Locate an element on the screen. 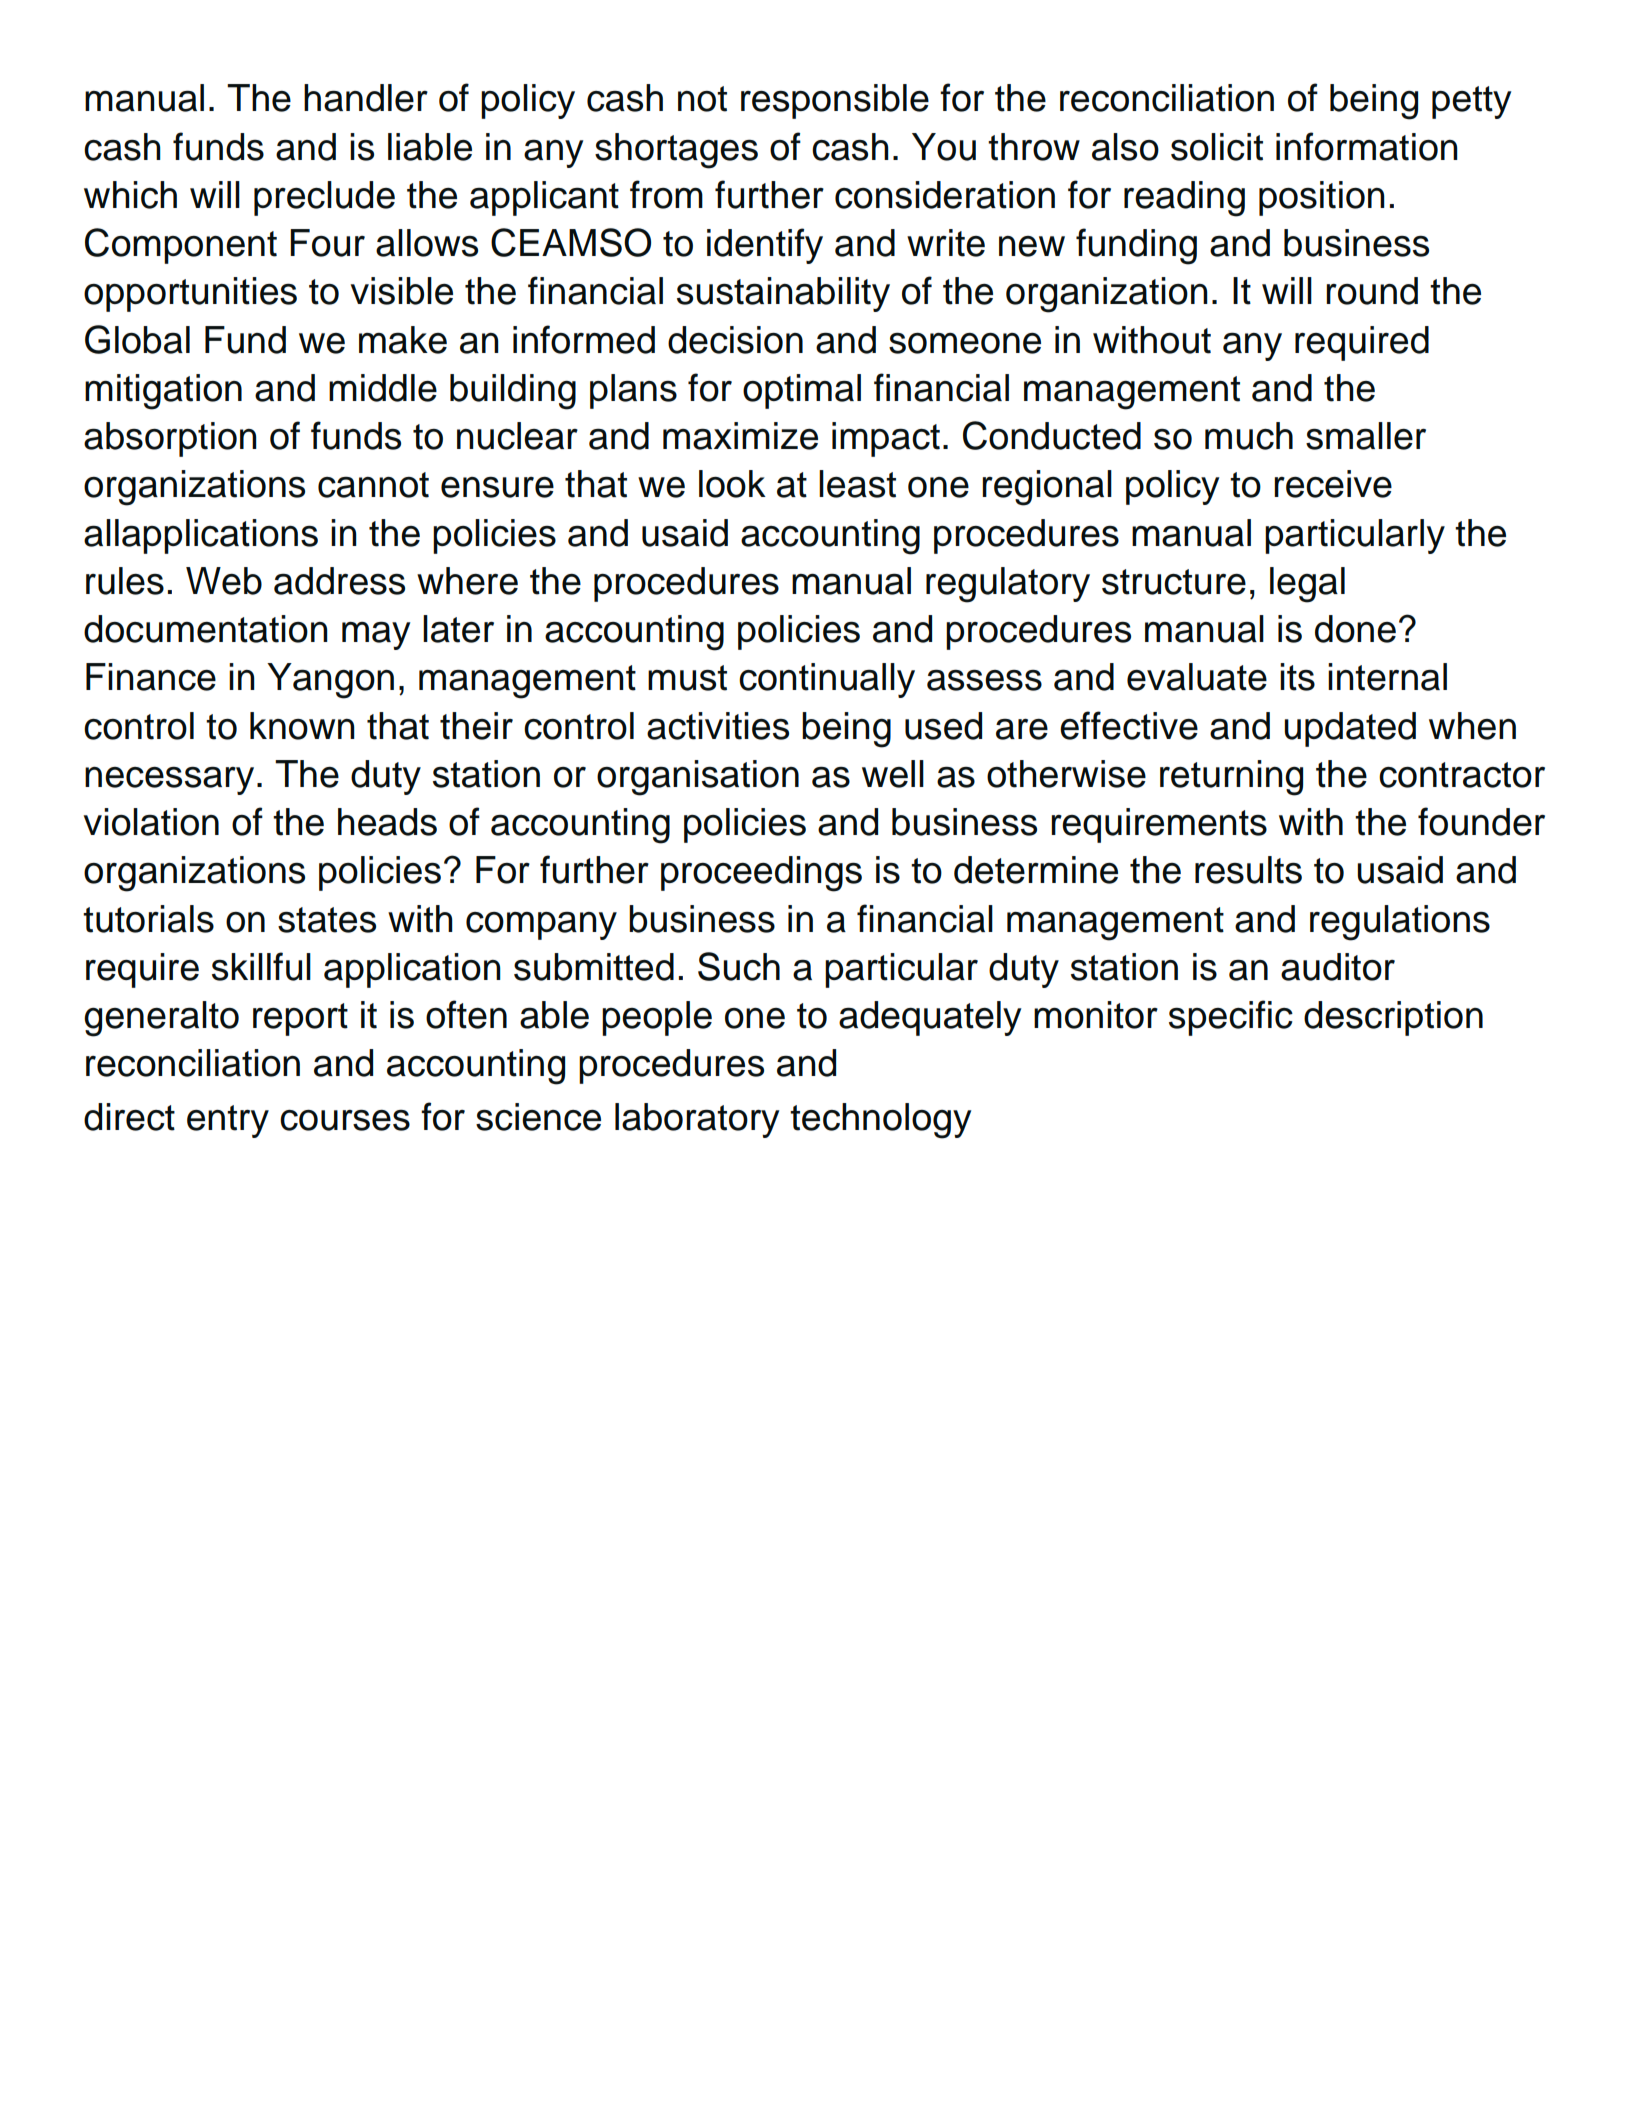 The height and width of the screenshot is (2123, 1640). done is located at coordinates (1355, 629).
